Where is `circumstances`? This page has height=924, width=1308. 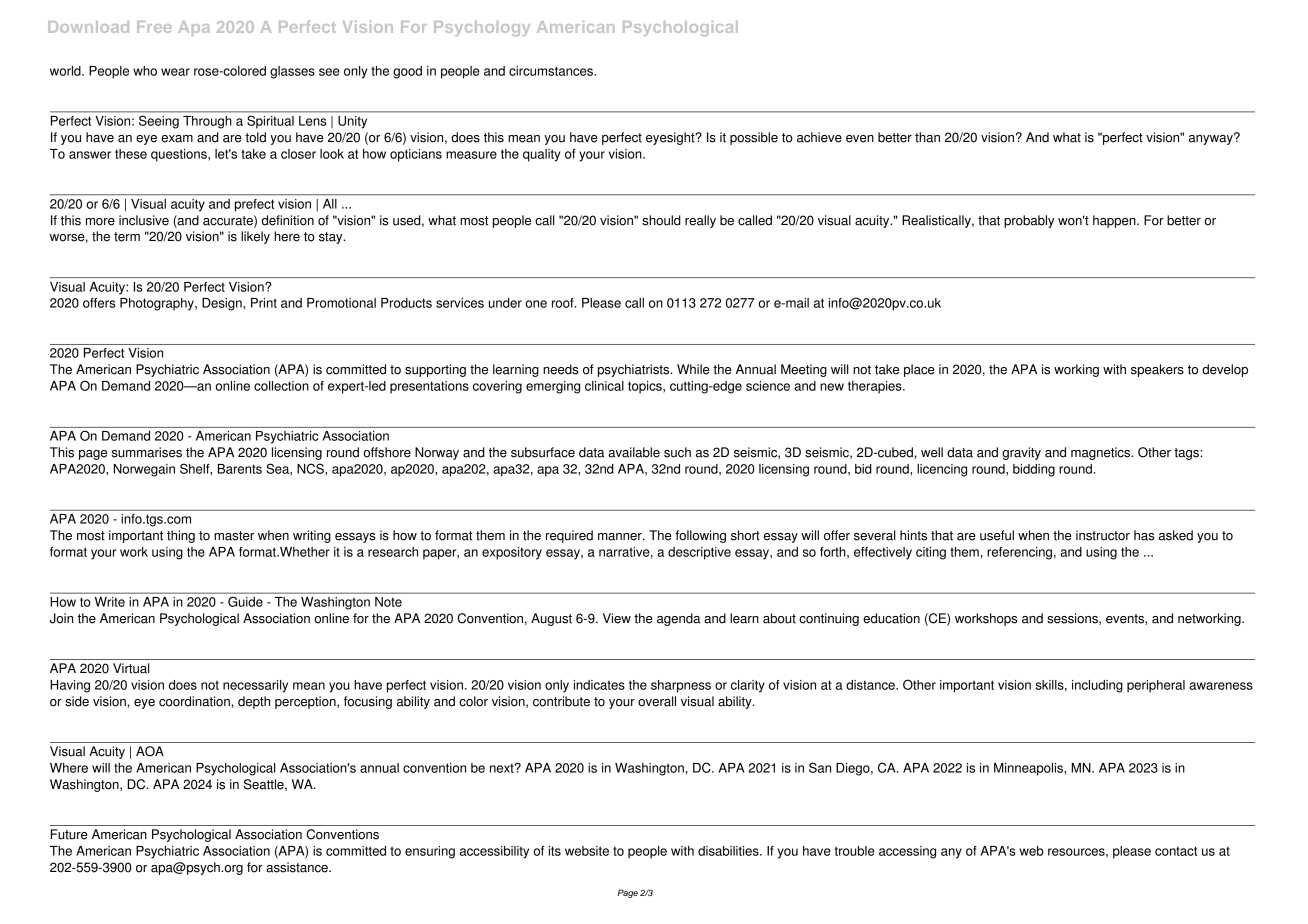
circumstances is located at coordinates (552, 71).
